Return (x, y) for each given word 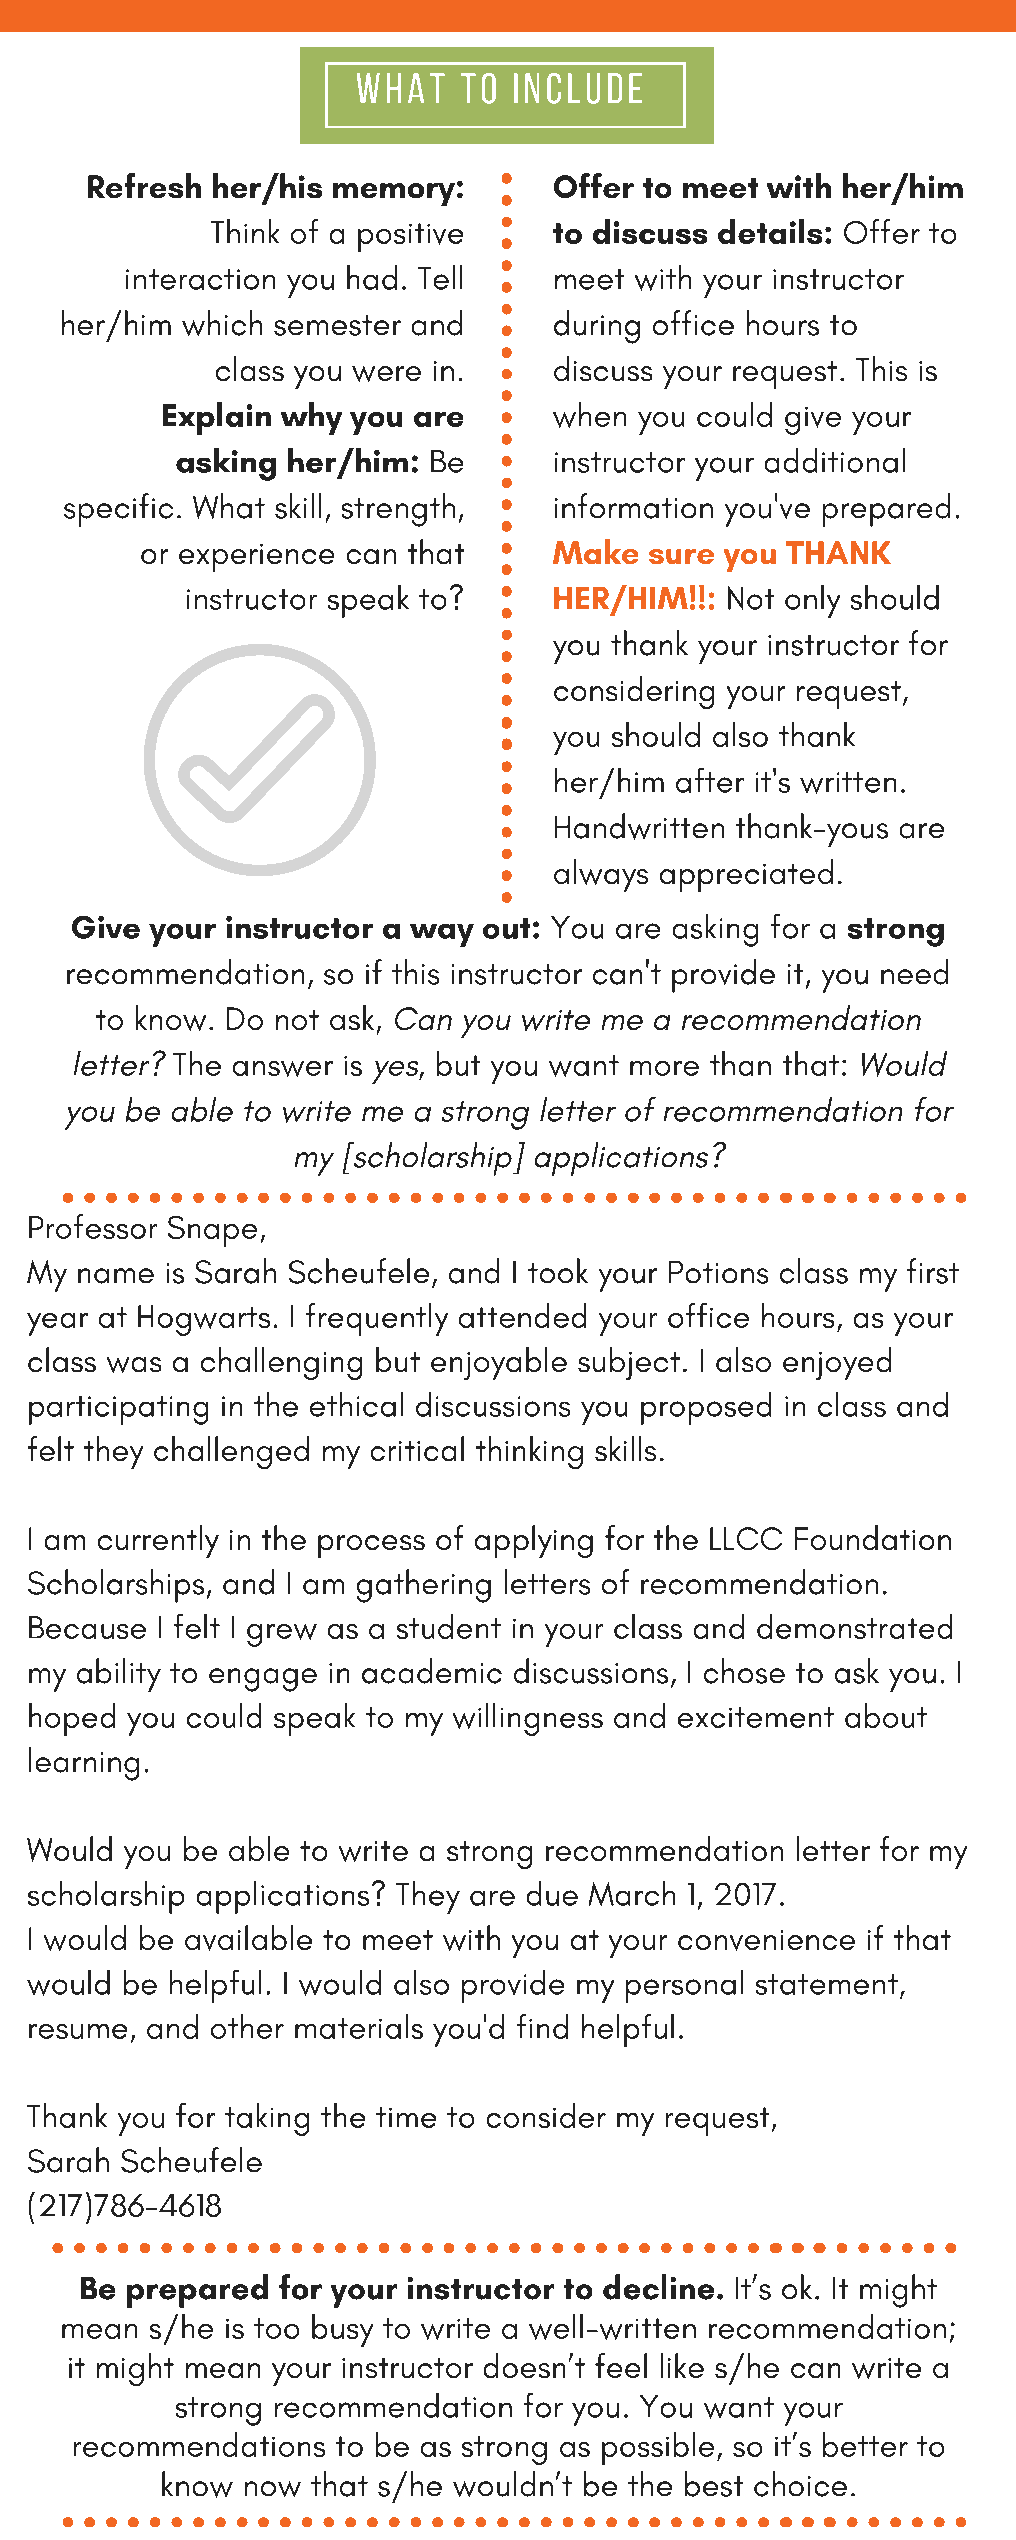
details (770, 231)
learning (84, 1764)
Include (578, 88)
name (116, 1276)
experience (256, 558)
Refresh (144, 185)
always (601, 875)
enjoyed (837, 1363)
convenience (766, 1940)
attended (522, 1315)
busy (342, 2330)
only (812, 601)
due (552, 1893)
